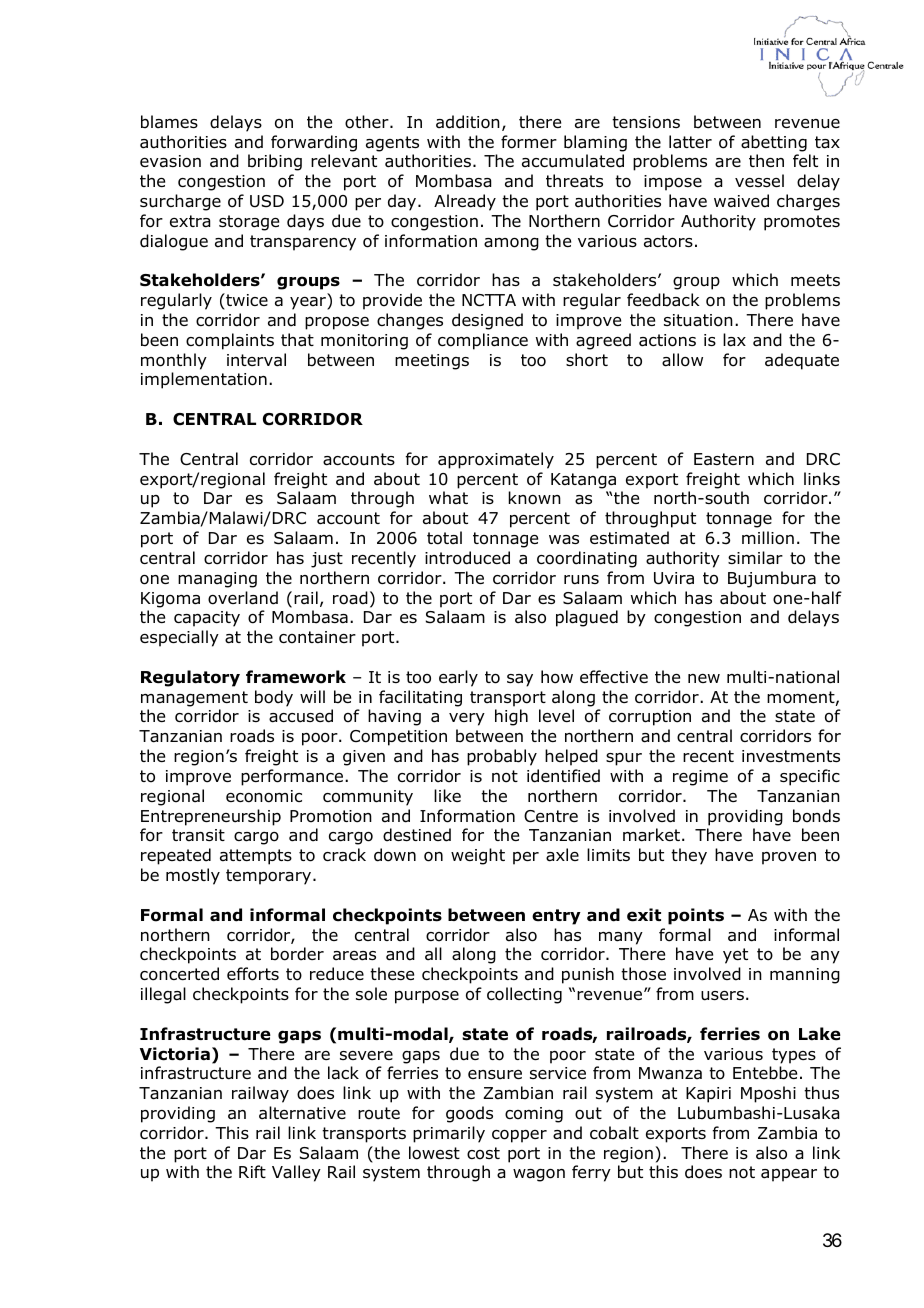 Image resolution: width=924 pixels, height=1308 pixels. I want to click on capacity, so click(207, 619).
